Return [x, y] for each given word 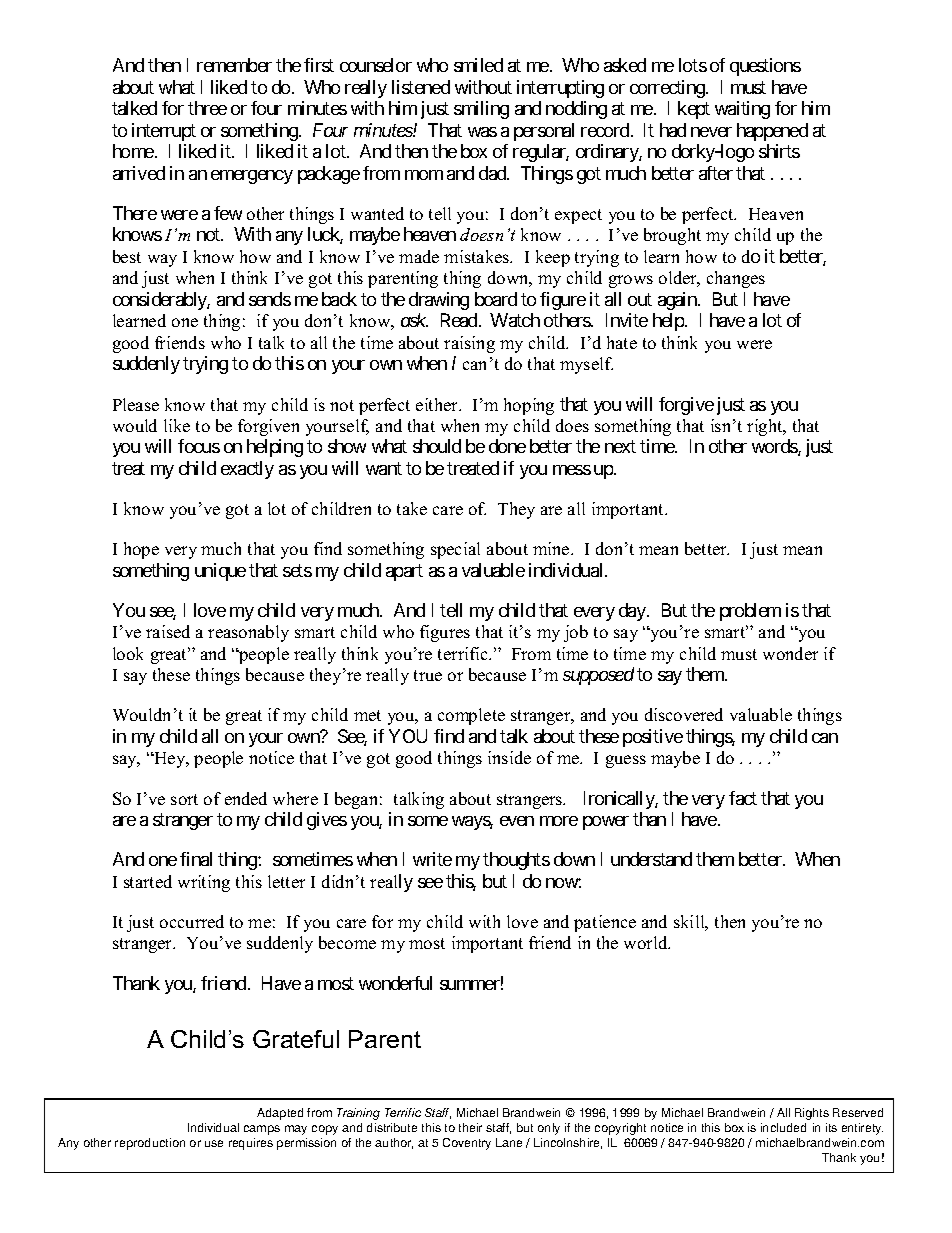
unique [220, 572]
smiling [481, 110]
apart [404, 572]
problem [750, 612]
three [207, 108]
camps [262, 1130]
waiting [742, 110]
